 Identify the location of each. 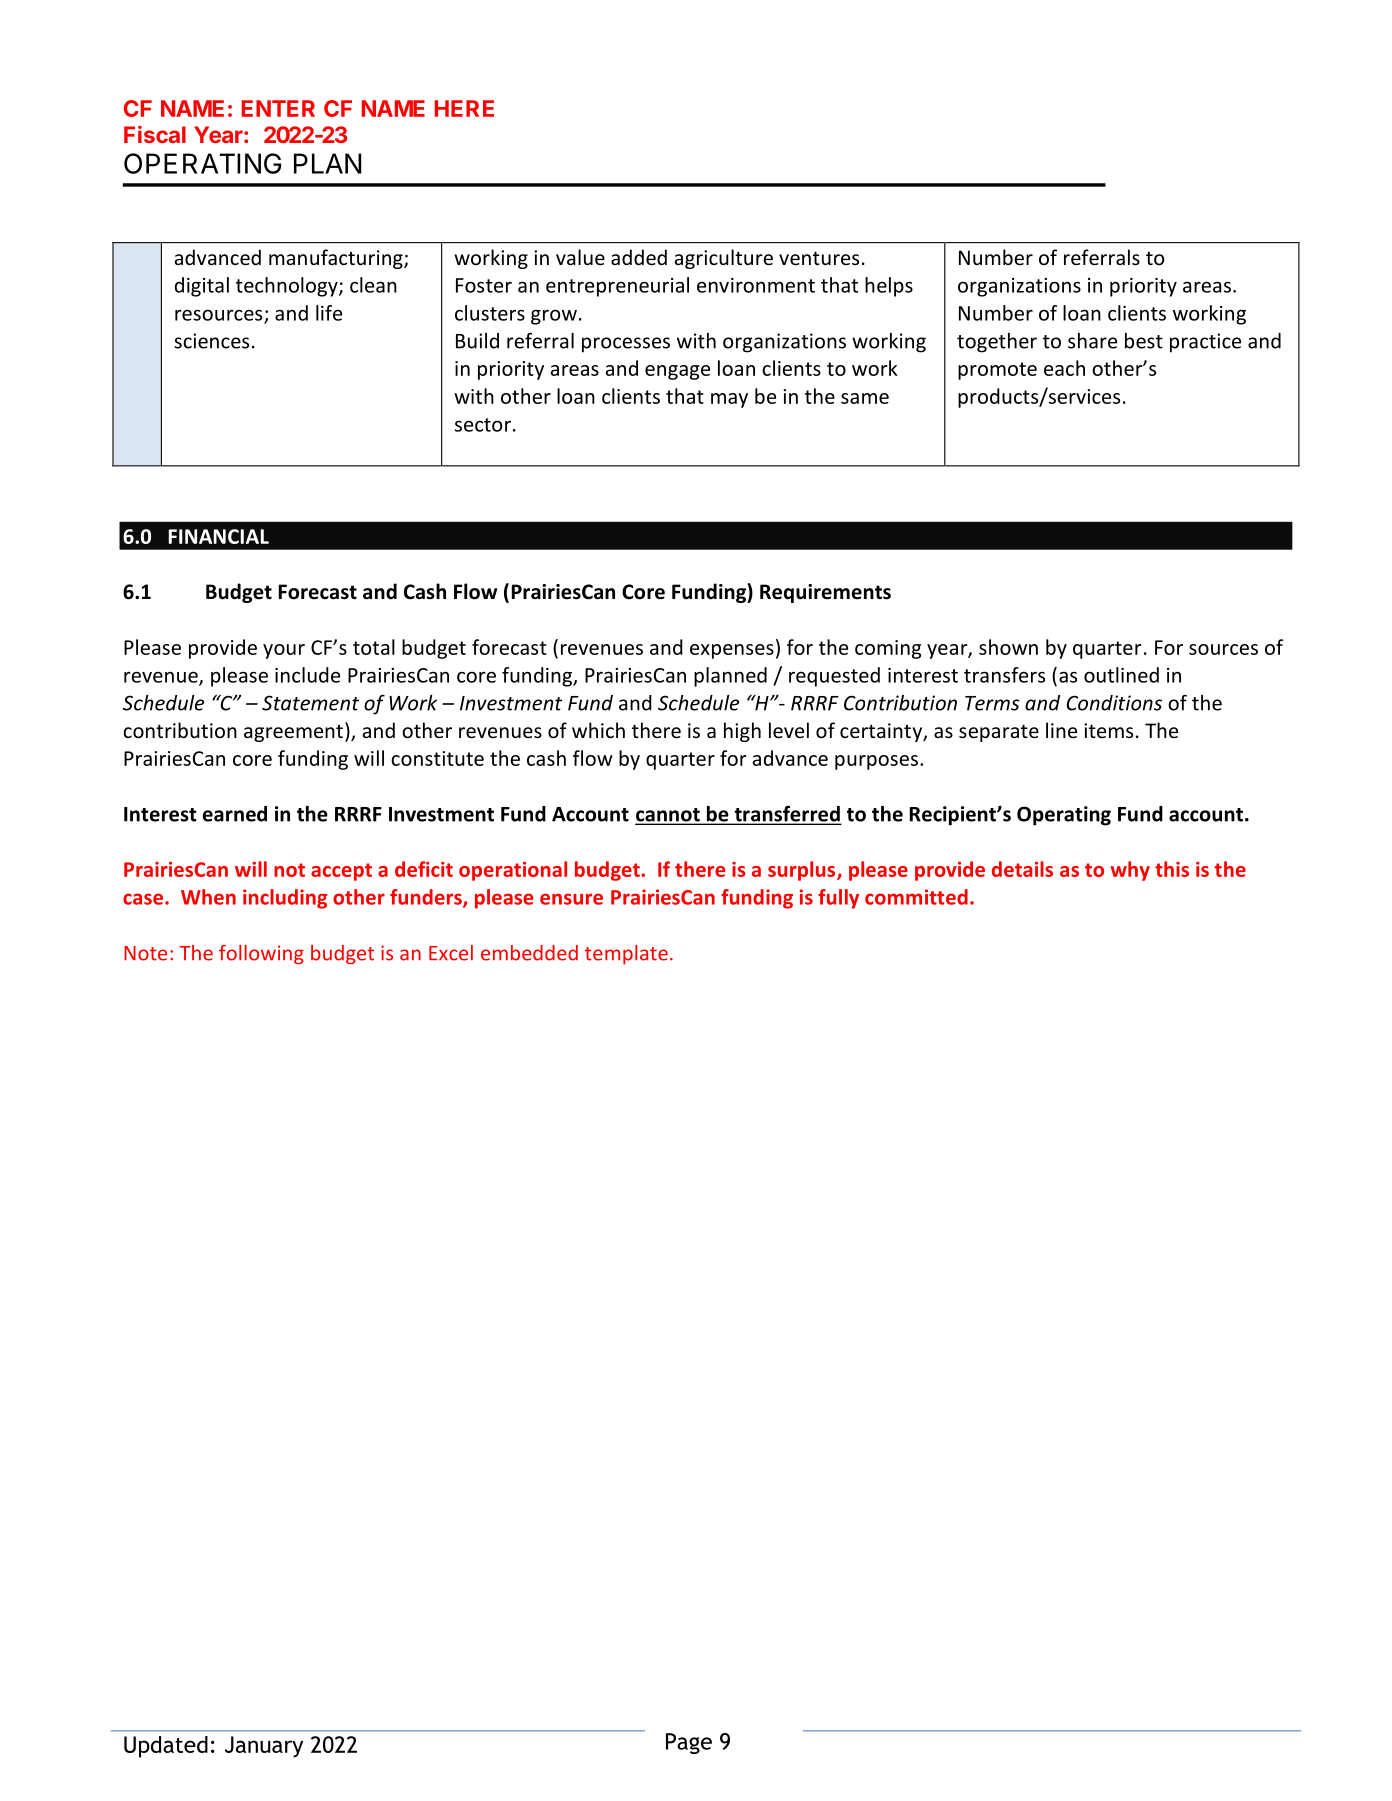
(1064, 368).
